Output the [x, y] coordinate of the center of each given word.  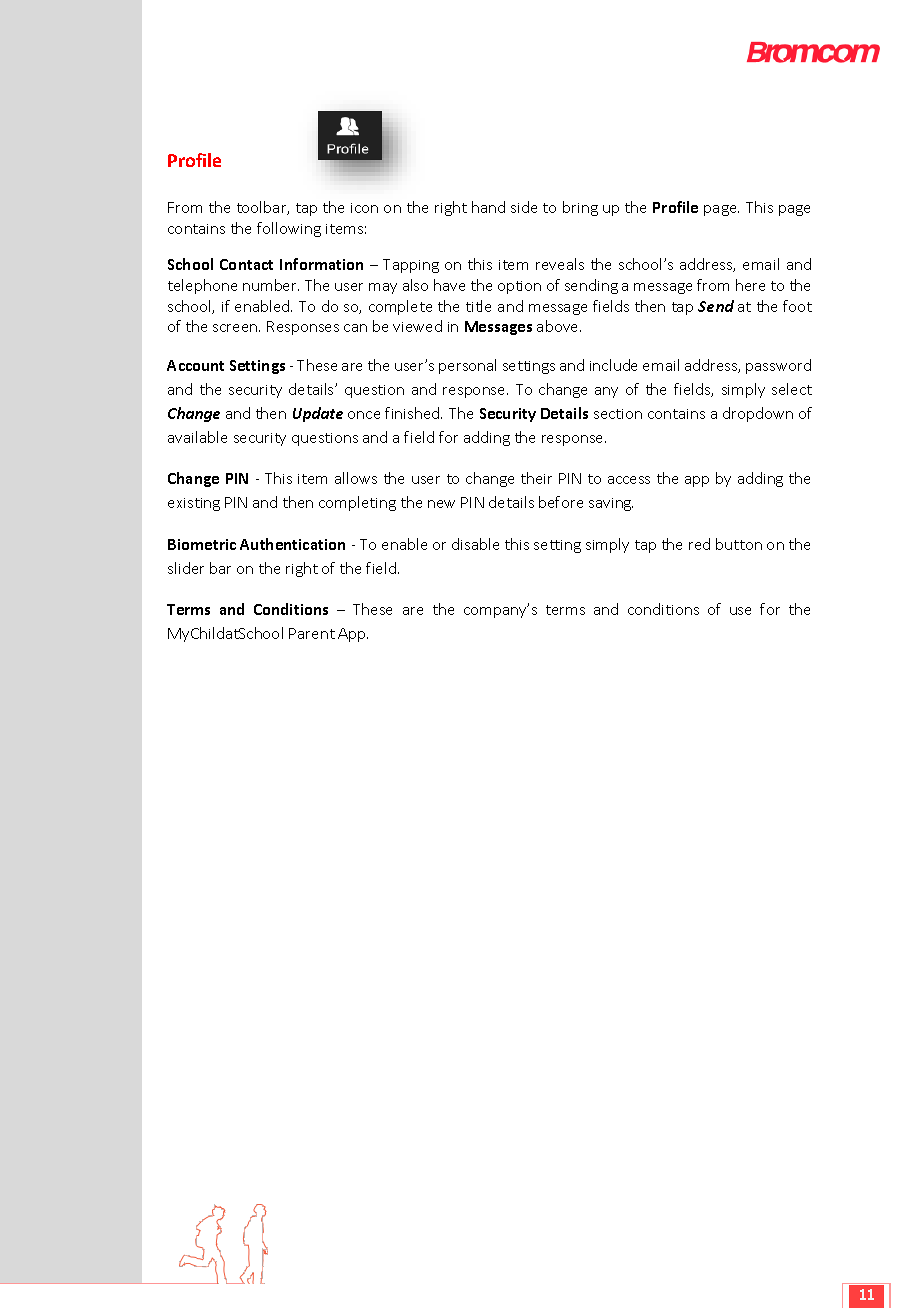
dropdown [758, 414]
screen [236, 328]
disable [475, 544]
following [289, 229]
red [699, 544]
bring [580, 208]
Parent [312, 633]
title [478, 306]
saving [611, 504]
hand [488, 207]
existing [194, 504]
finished [413, 413]
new [441, 504]
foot [797, 306]
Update [318, 414]
